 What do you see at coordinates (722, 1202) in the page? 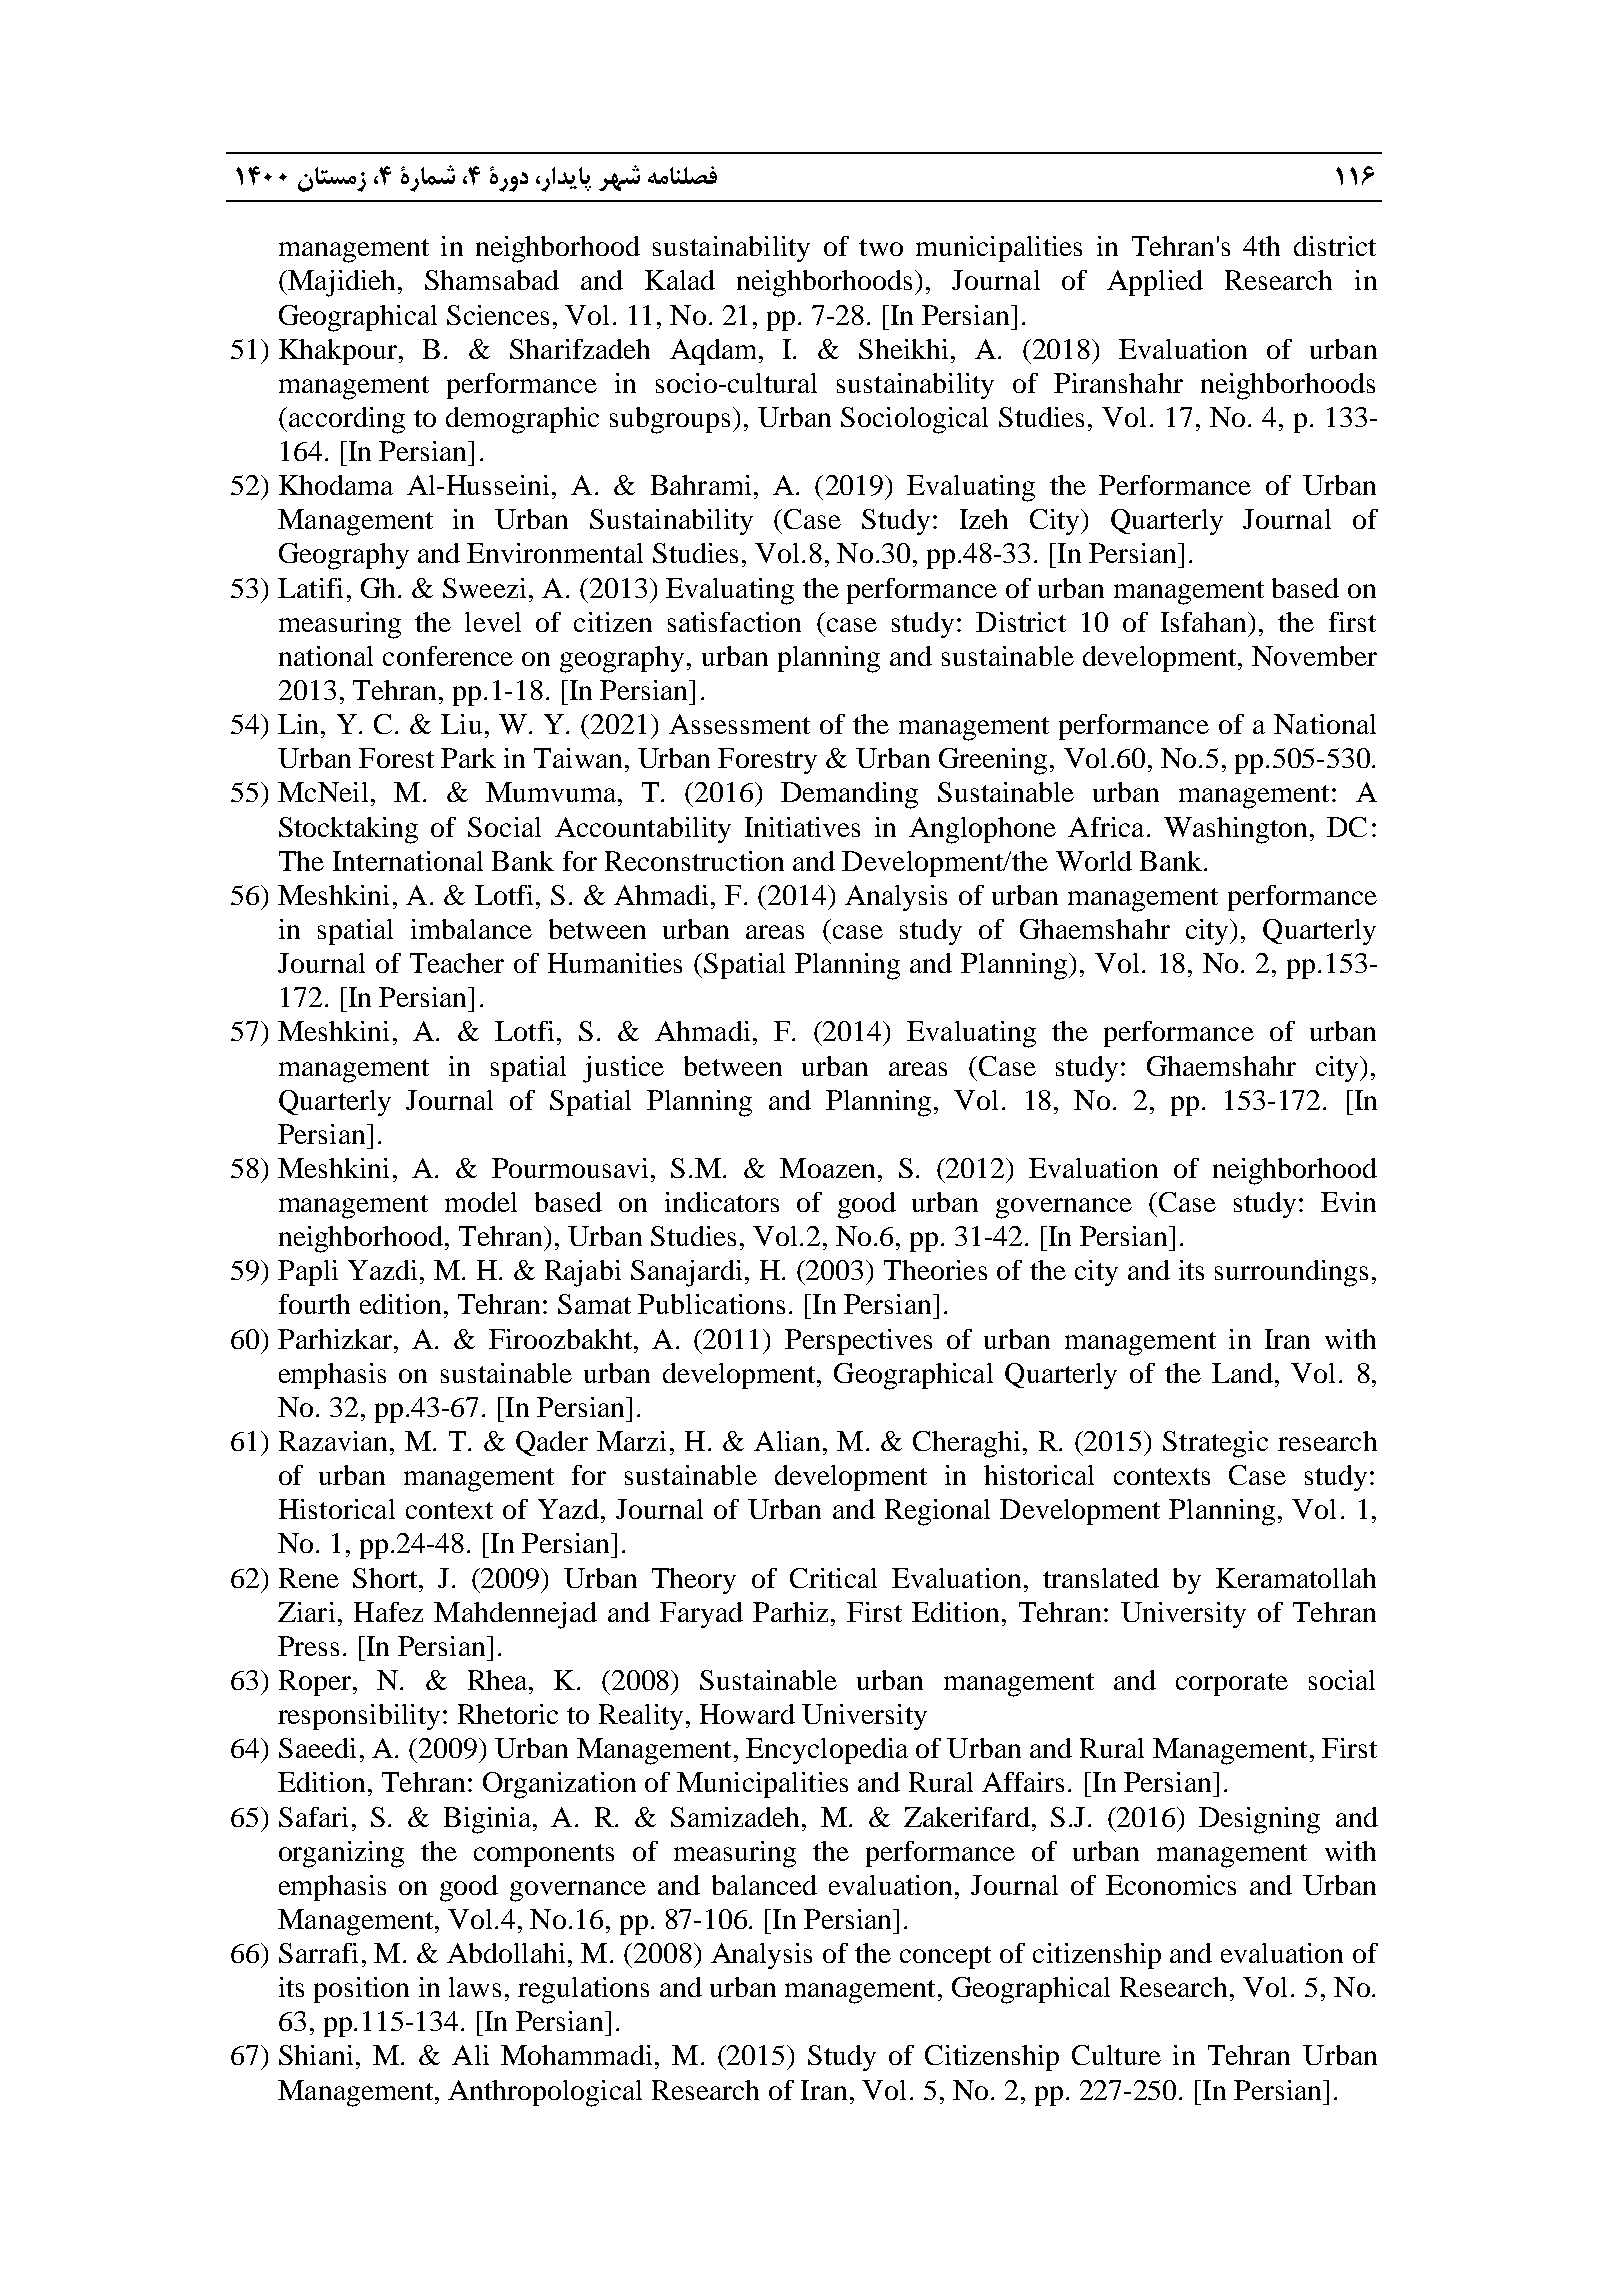
I see `indicators` at bounding box center [722, 1202].
